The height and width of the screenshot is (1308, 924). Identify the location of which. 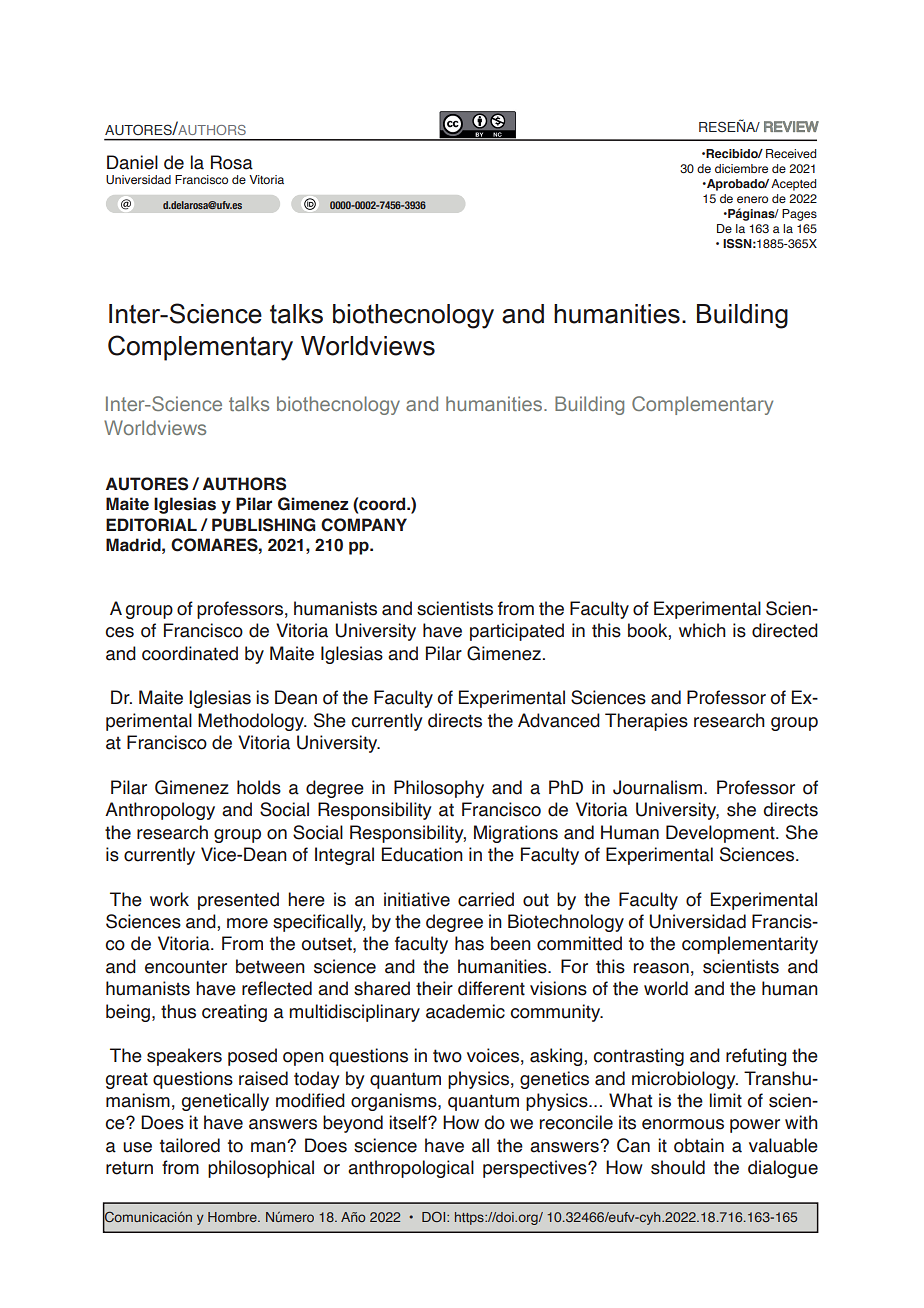
(702, 630).
